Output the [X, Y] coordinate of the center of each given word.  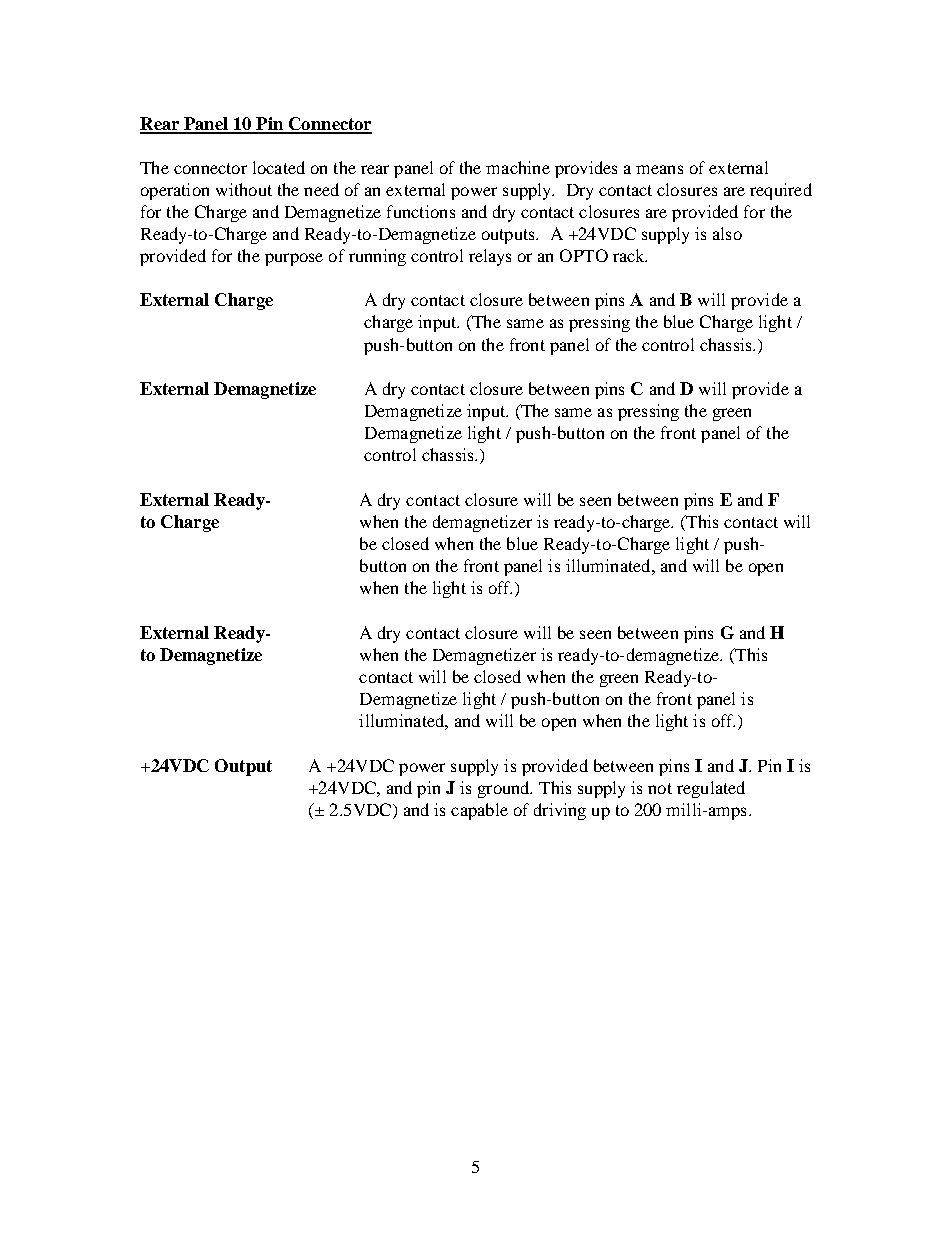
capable [479, 811]
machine [518, 167]
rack [630, 255]
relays [490, 257]
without [244, 189]
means [659, 169]
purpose [294, 259]
